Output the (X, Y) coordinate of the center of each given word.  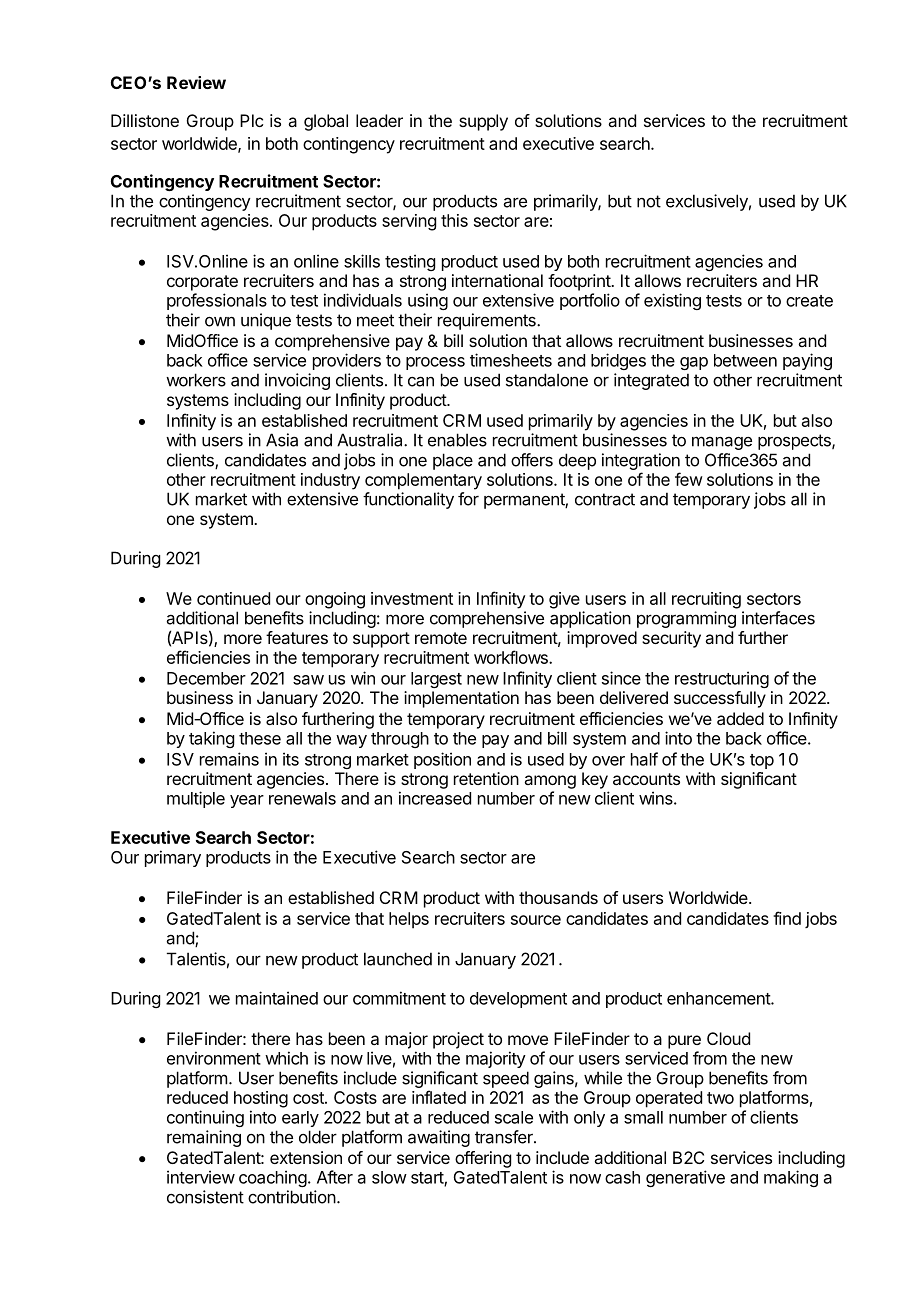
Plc (251, 120)
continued (233, 598)
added (740, 718)
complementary (423, 481)
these (260, 738)
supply (483, 122)
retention (486, 778)
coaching (273, 1178)
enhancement (719, 998)
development (518, 1000)
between (745, 360)
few (689, 479)
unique (266, 321)
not (649, 201)
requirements (488, 321)
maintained (277, 998)
